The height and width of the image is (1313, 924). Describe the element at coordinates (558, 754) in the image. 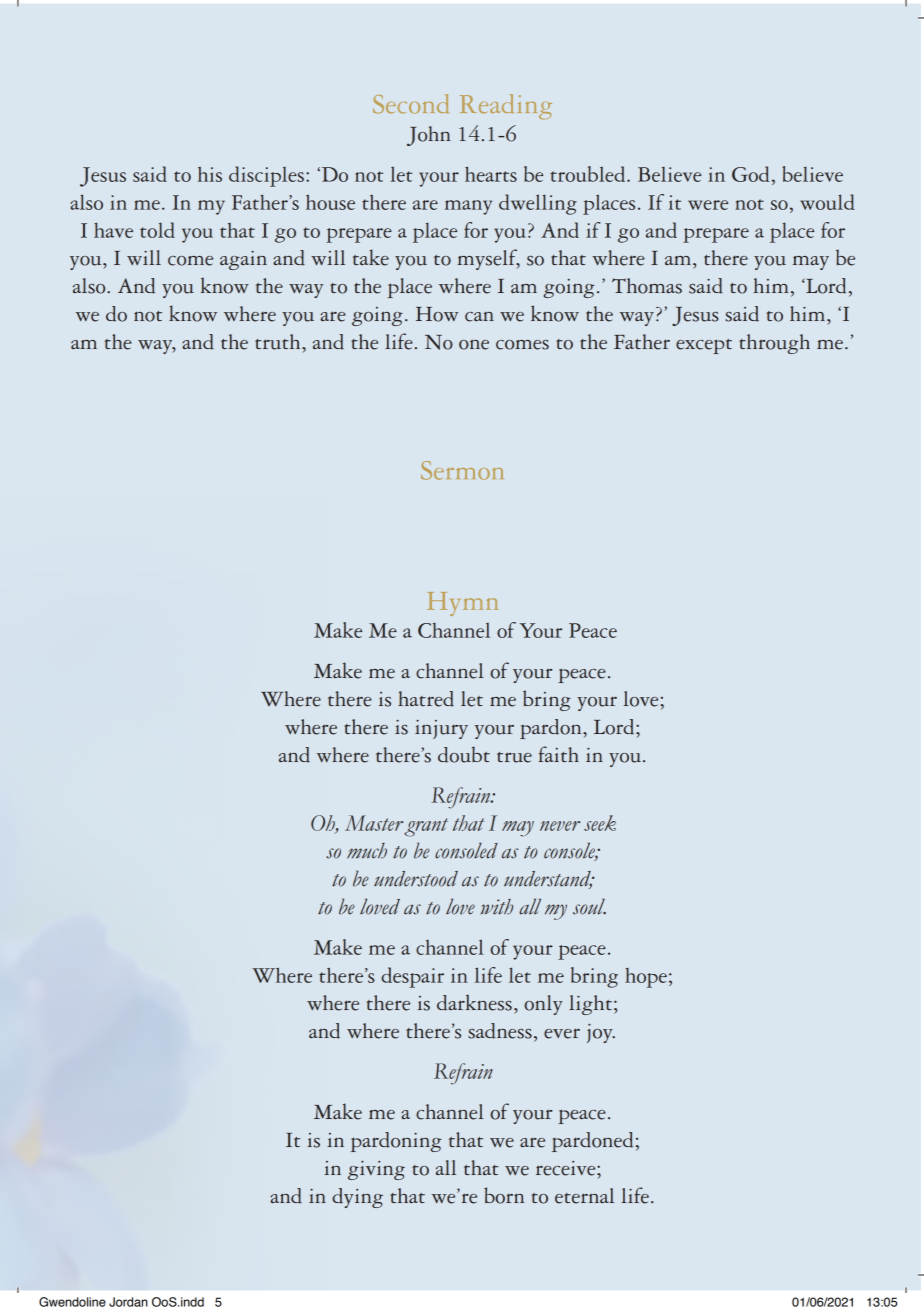

I see `faith` at that location.
